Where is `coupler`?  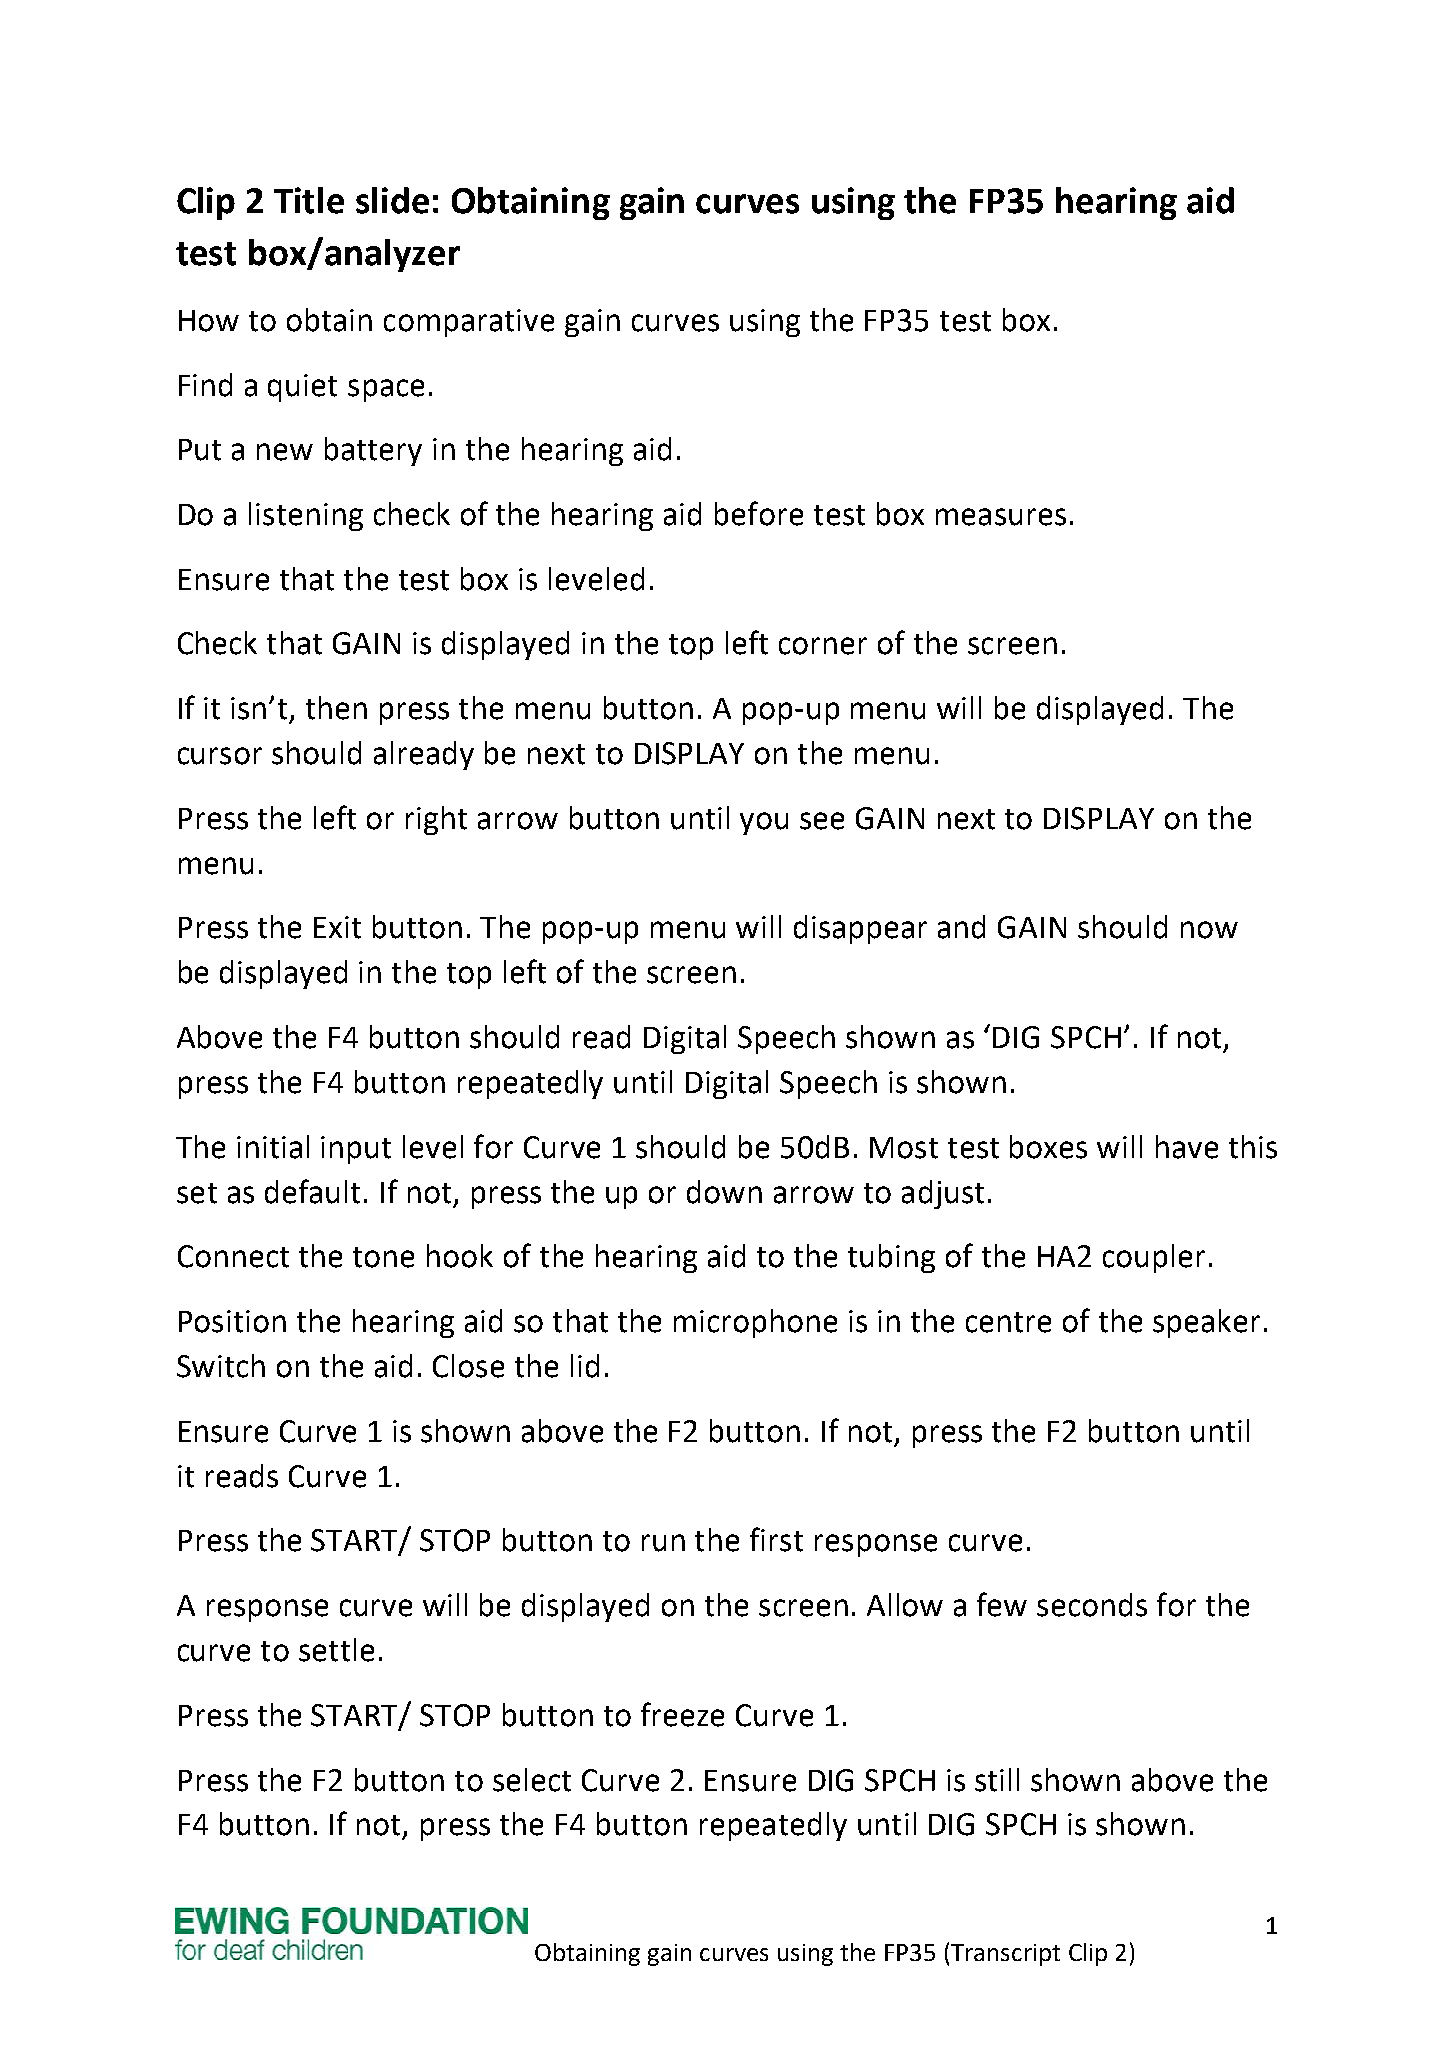
coupler is located at coordinates (1154, 1258).
